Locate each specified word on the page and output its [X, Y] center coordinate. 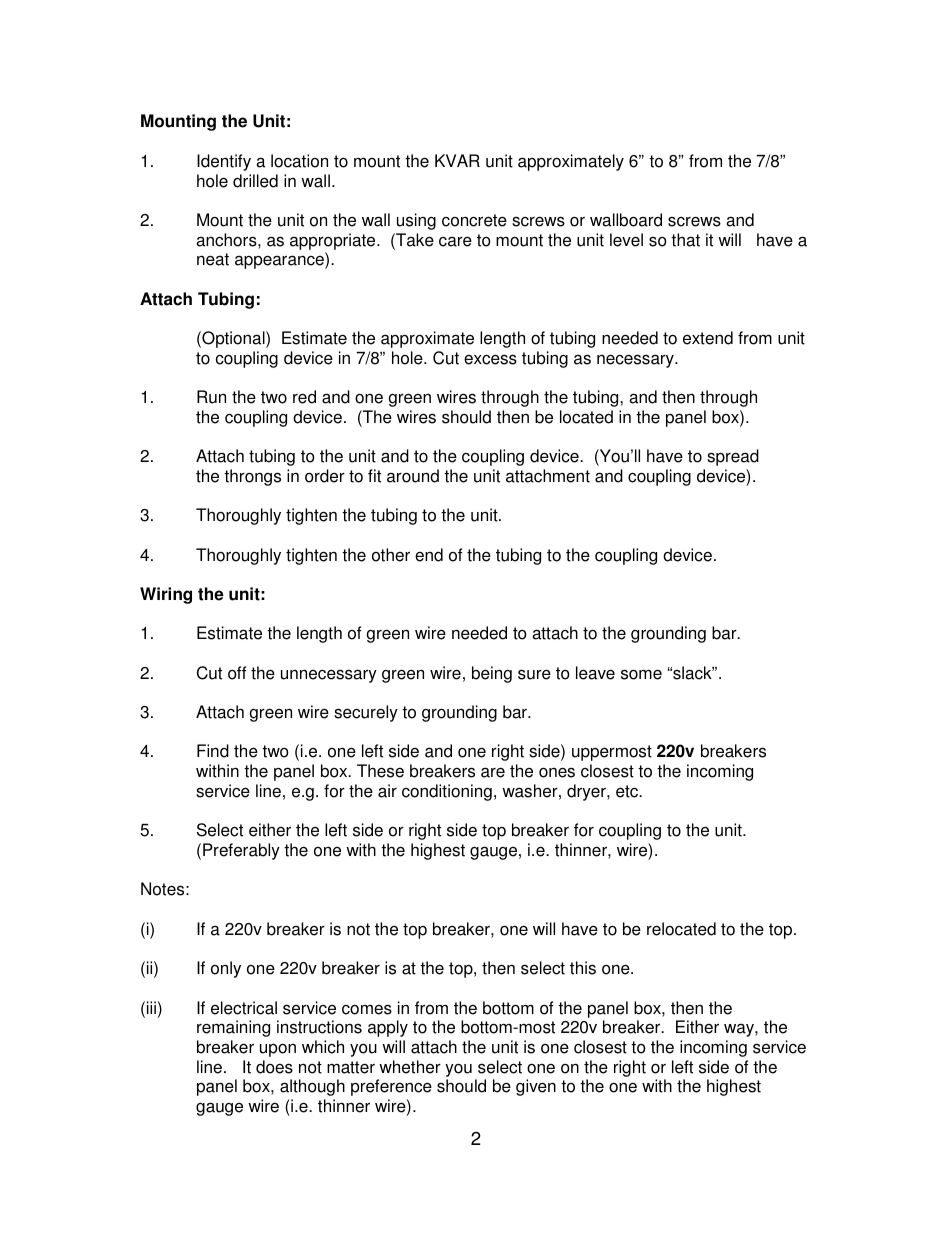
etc [628, 791]
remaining [233, 1028]
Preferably [241, 851]
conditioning [447, 792]
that [685, 240]
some [641, 674]
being [492, 674]
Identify [224, 162]
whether [410, 1067]
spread [733, 457]
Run [211, 397]
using [416, 221]
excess [490, 359]
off [237, 673]
